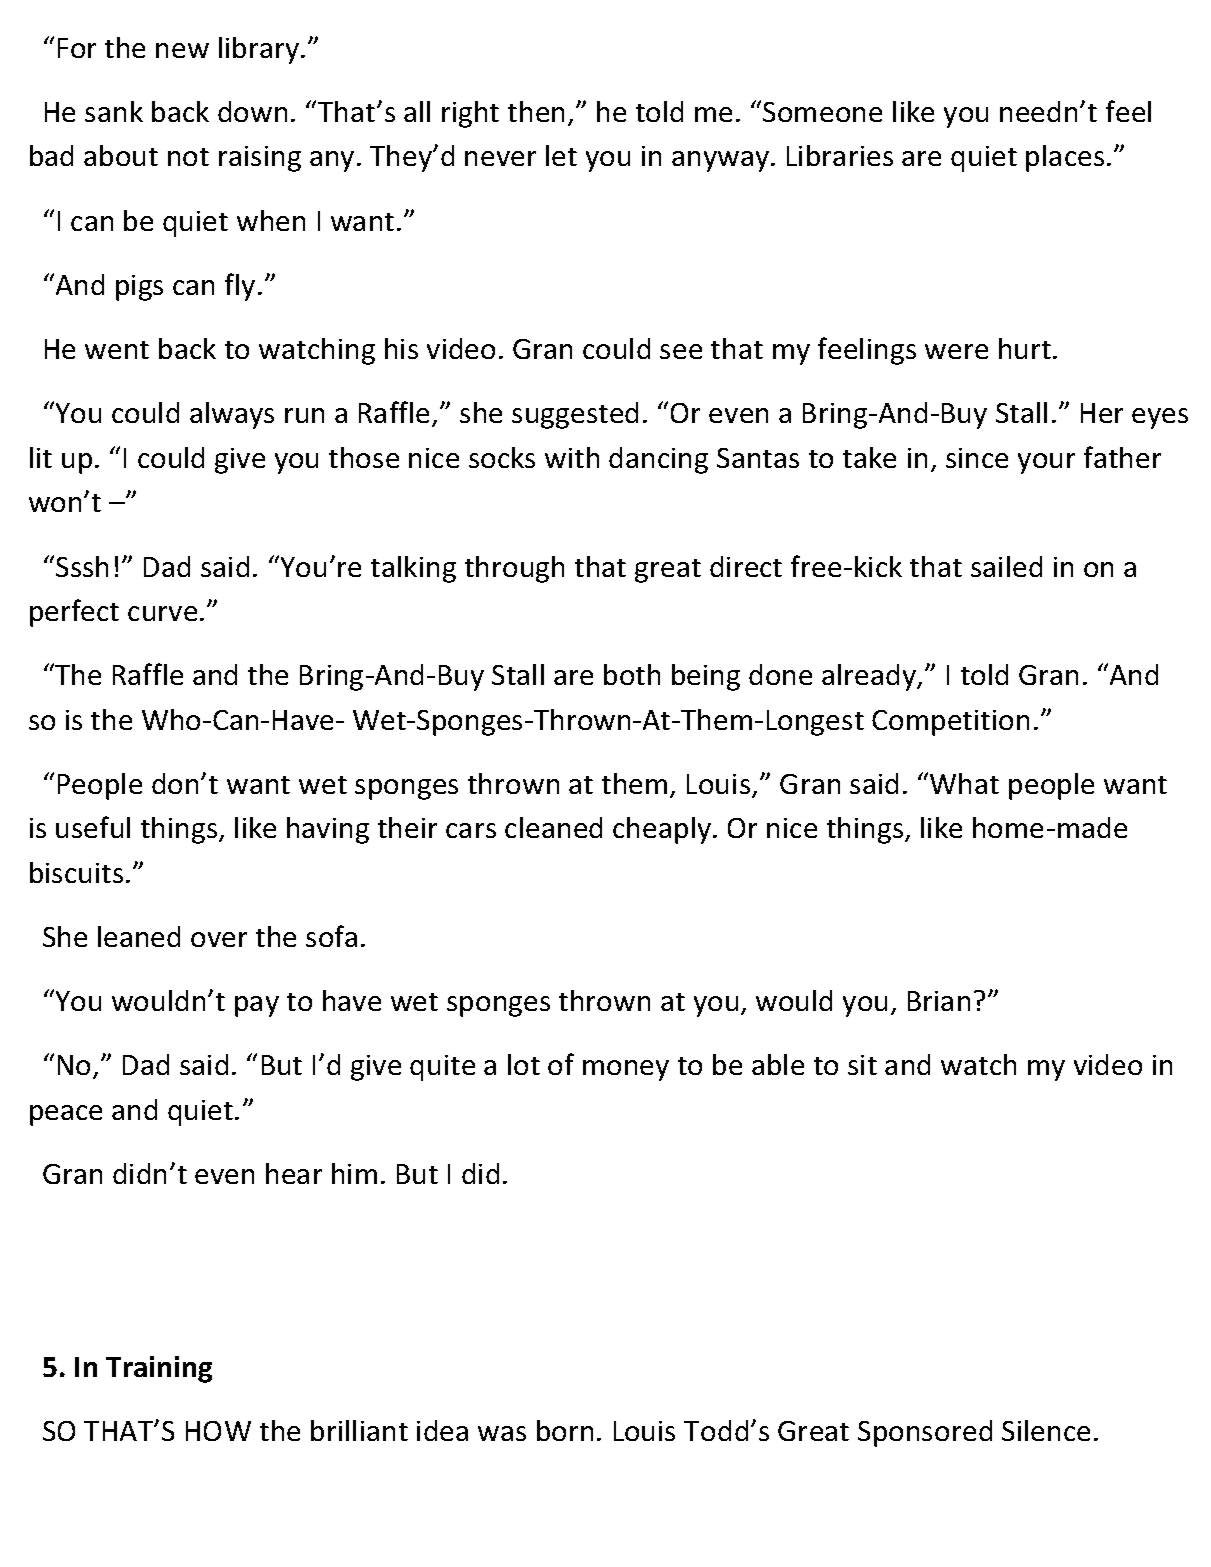  Describe the element at coordinates (1065, 158) in the screenshot. I see `places` at that location.
